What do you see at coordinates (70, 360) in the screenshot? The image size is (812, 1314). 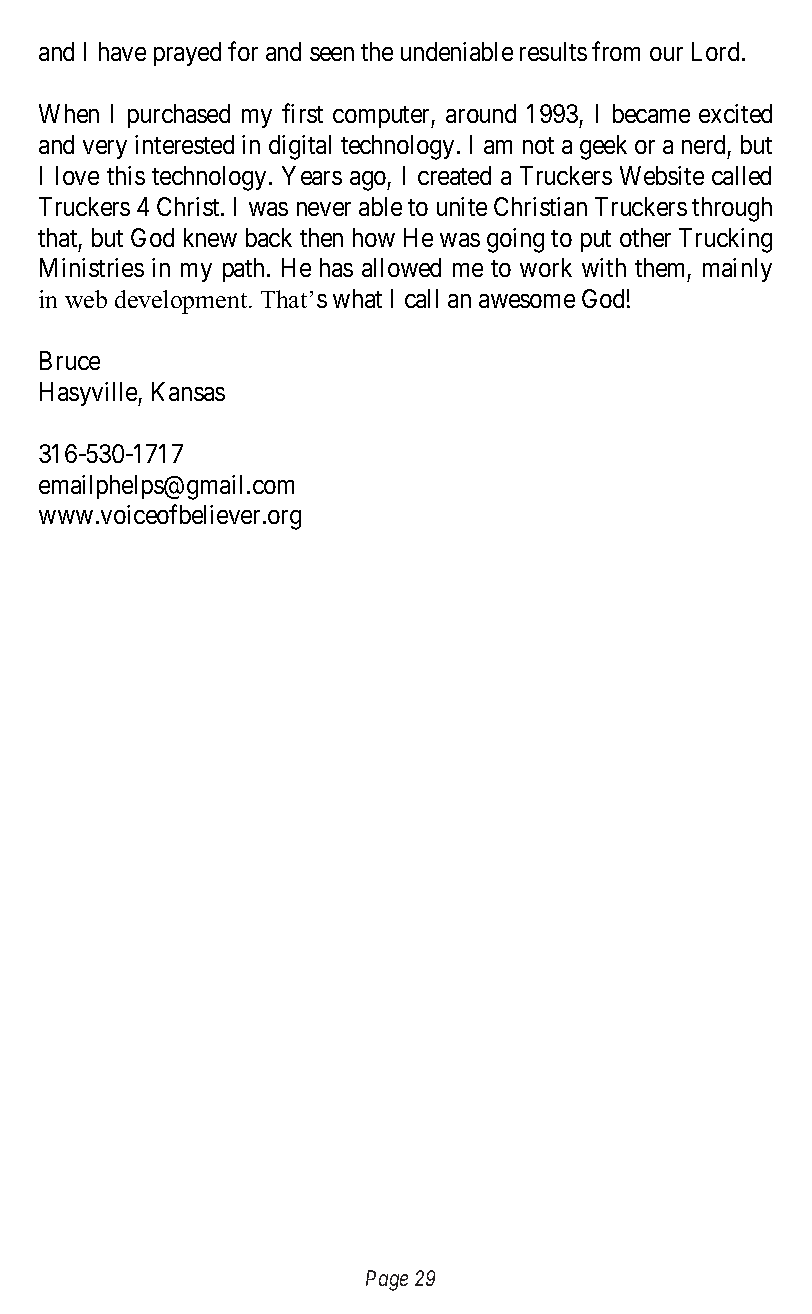 I see `Bruce` at bounding box center [70, 360].
